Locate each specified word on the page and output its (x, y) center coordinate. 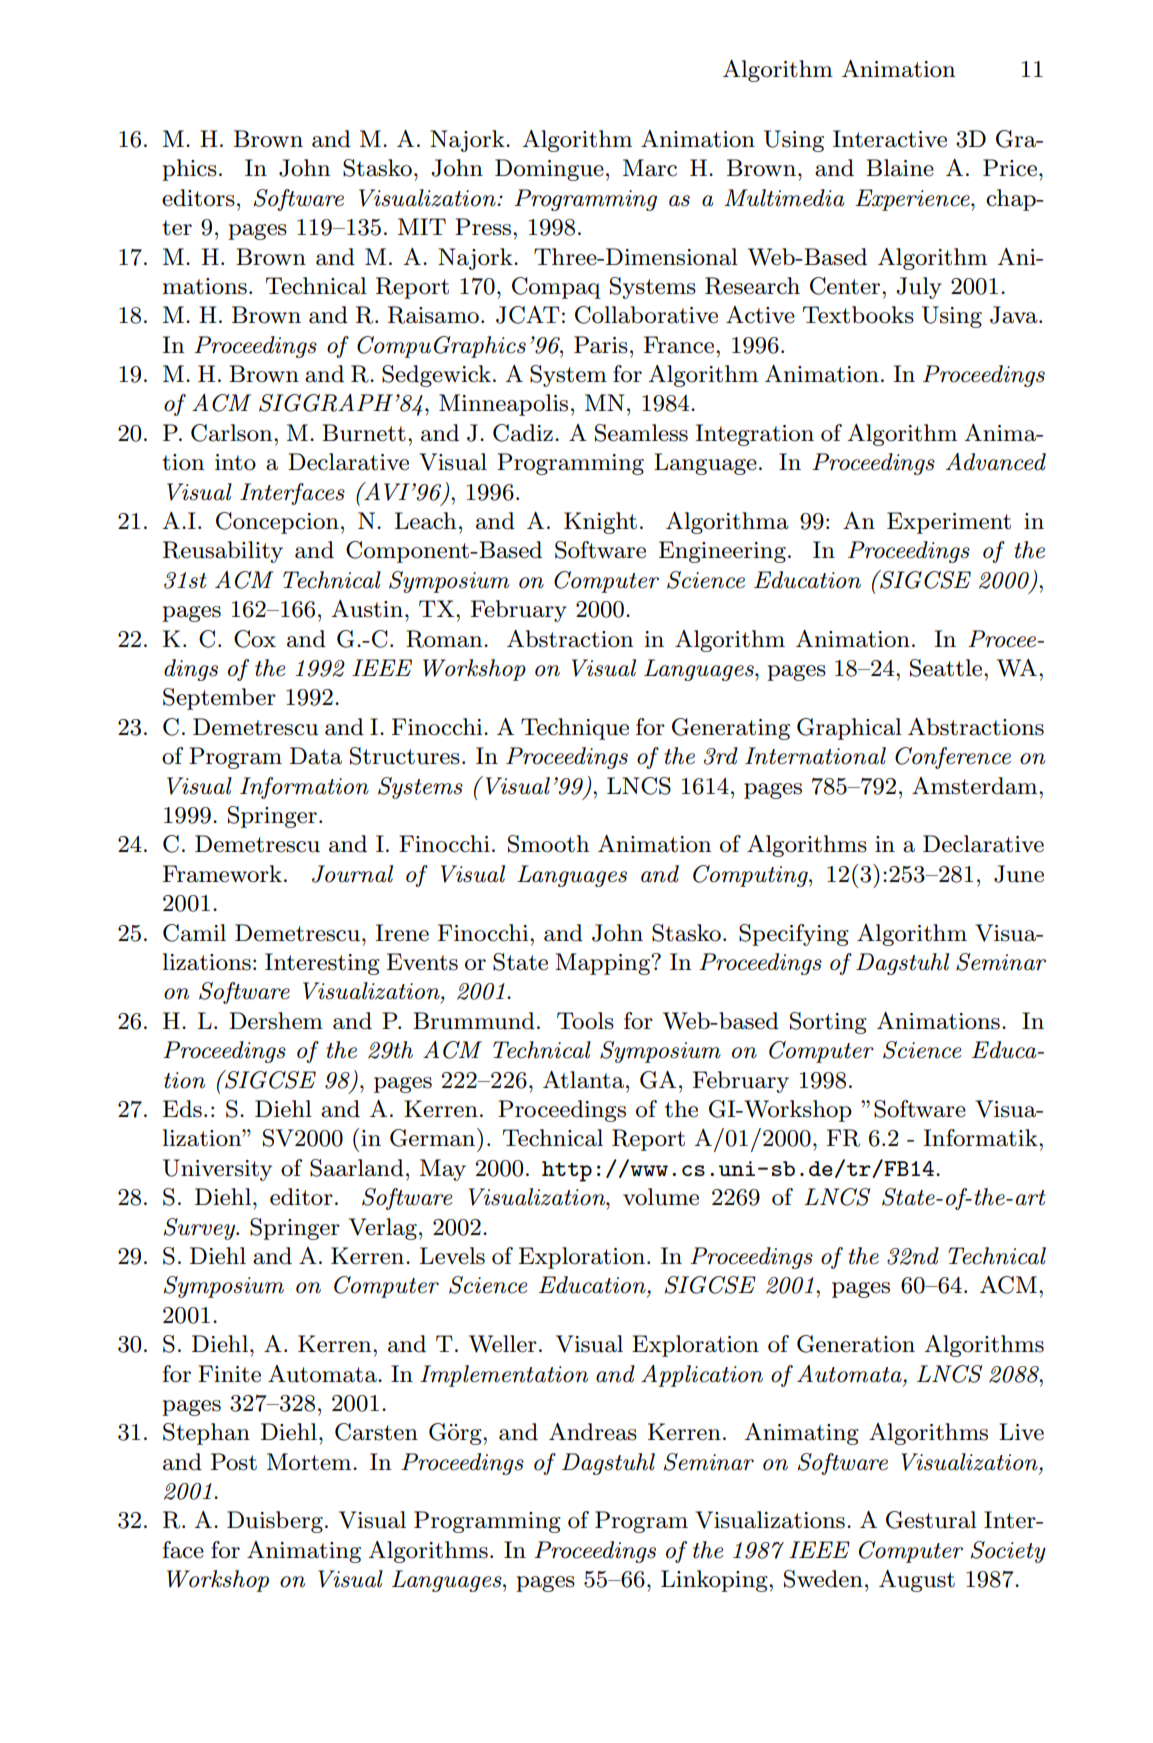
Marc (650, 168)
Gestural (931, 1520)
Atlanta (583, 1080)
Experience (913, 200)
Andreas (593, 1432)
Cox (255, 639)
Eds (182, 1109)
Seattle (947, 668)
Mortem (310, 1462)
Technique (575, 729)
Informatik (981, 1138)
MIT (422, 226)
